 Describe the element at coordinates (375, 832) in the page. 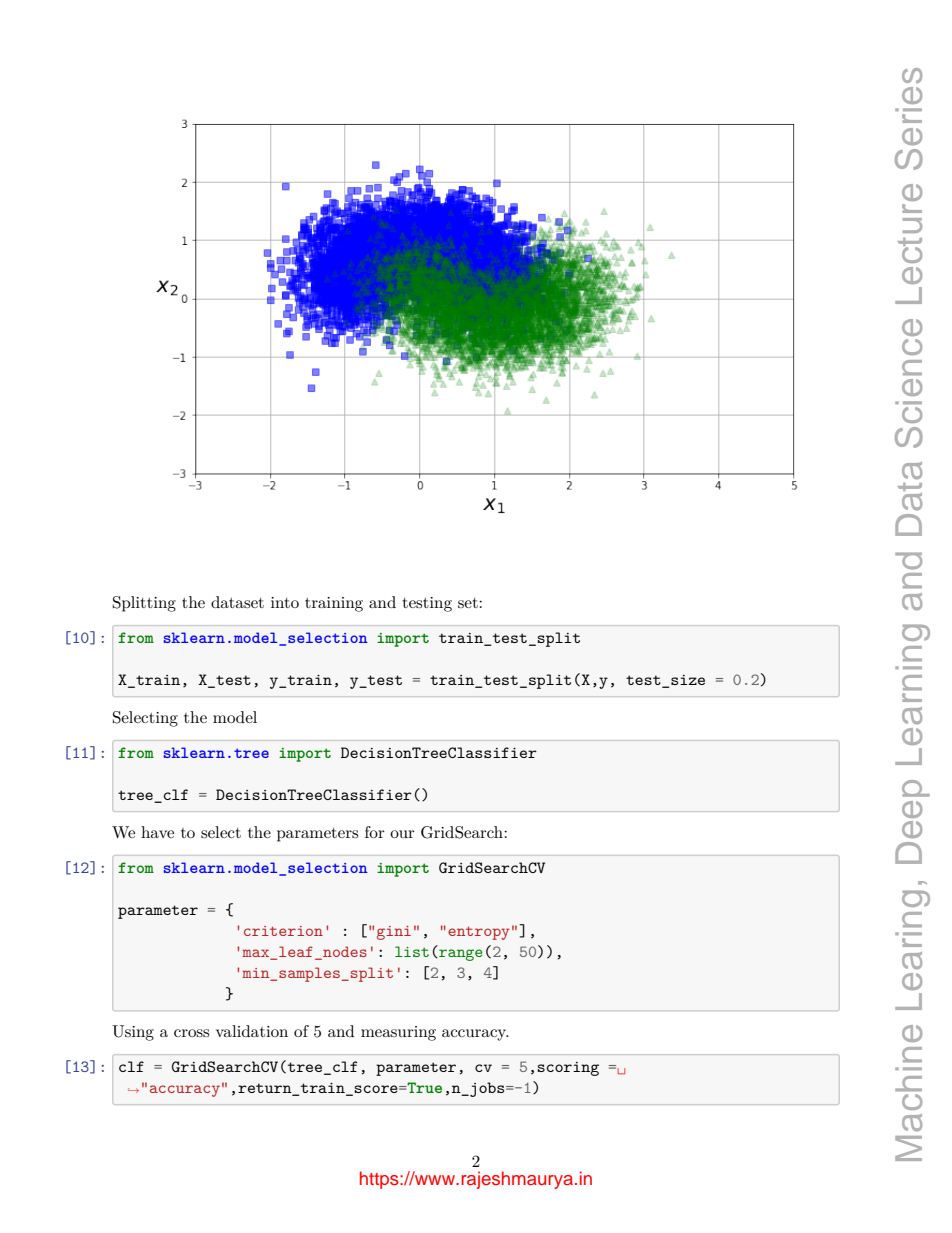

I see `for` at that location.
